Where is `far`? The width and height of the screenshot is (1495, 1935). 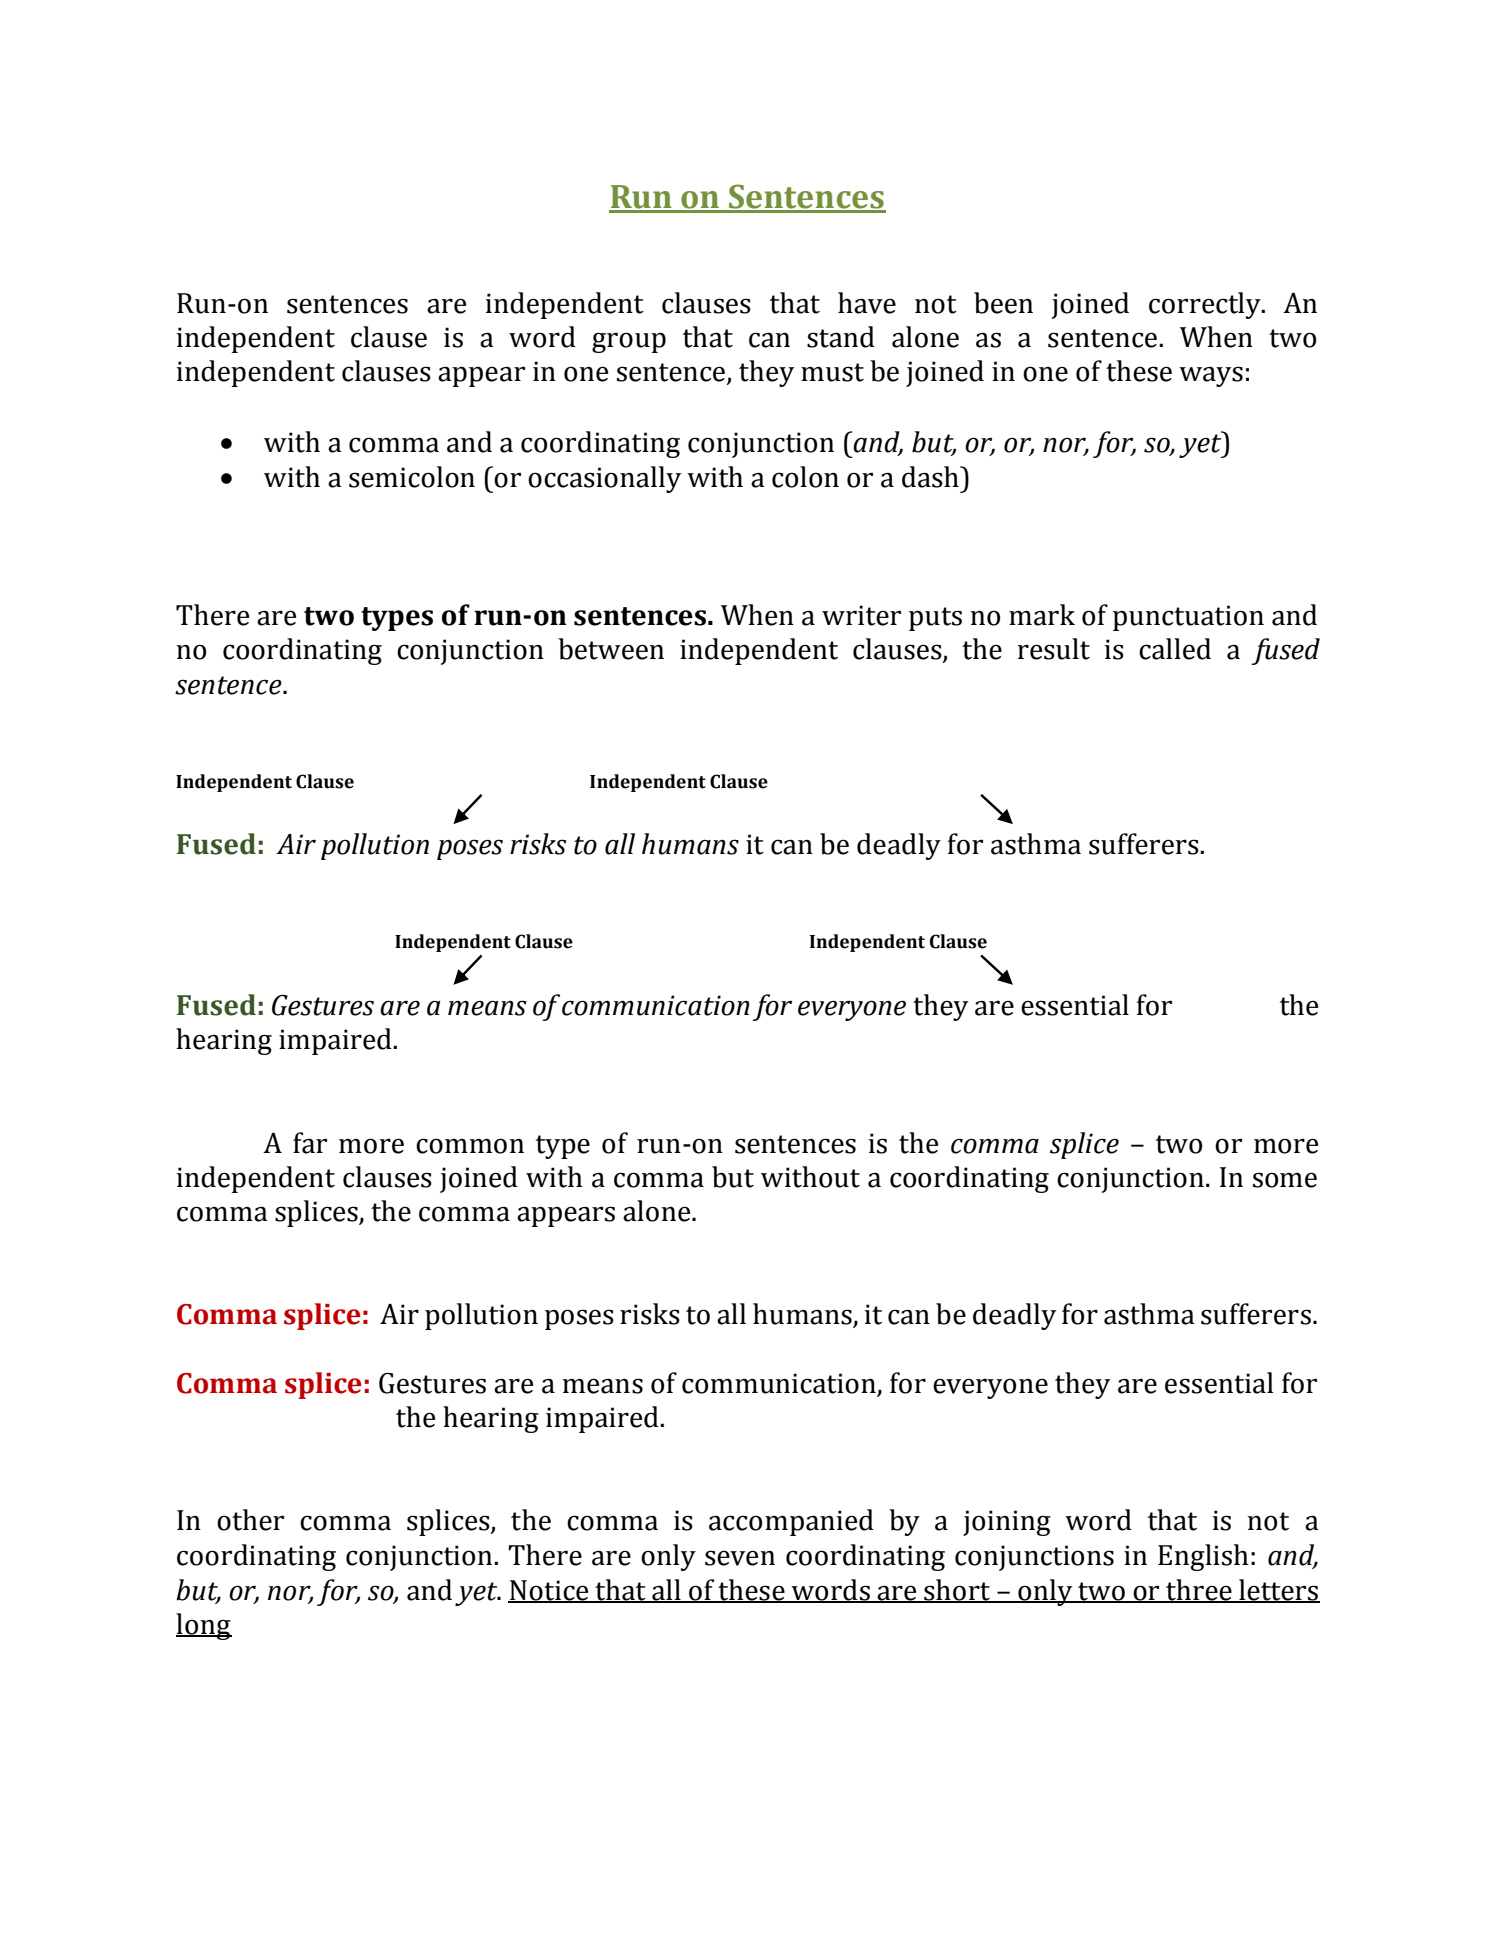 far is located at coordinates (310, 1143).
